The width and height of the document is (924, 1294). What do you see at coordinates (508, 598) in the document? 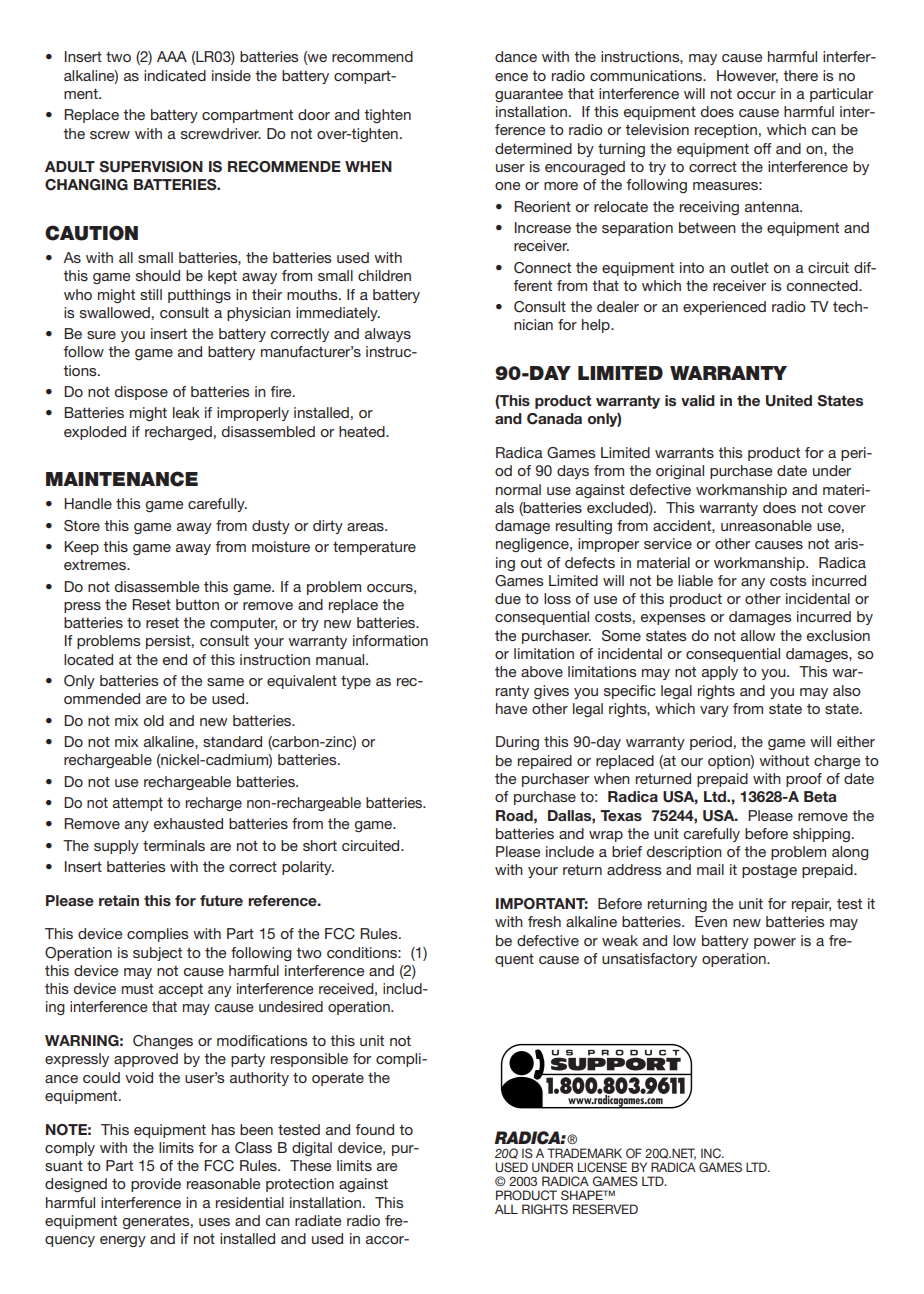
I see `due` at bounding box center [508, 598].
